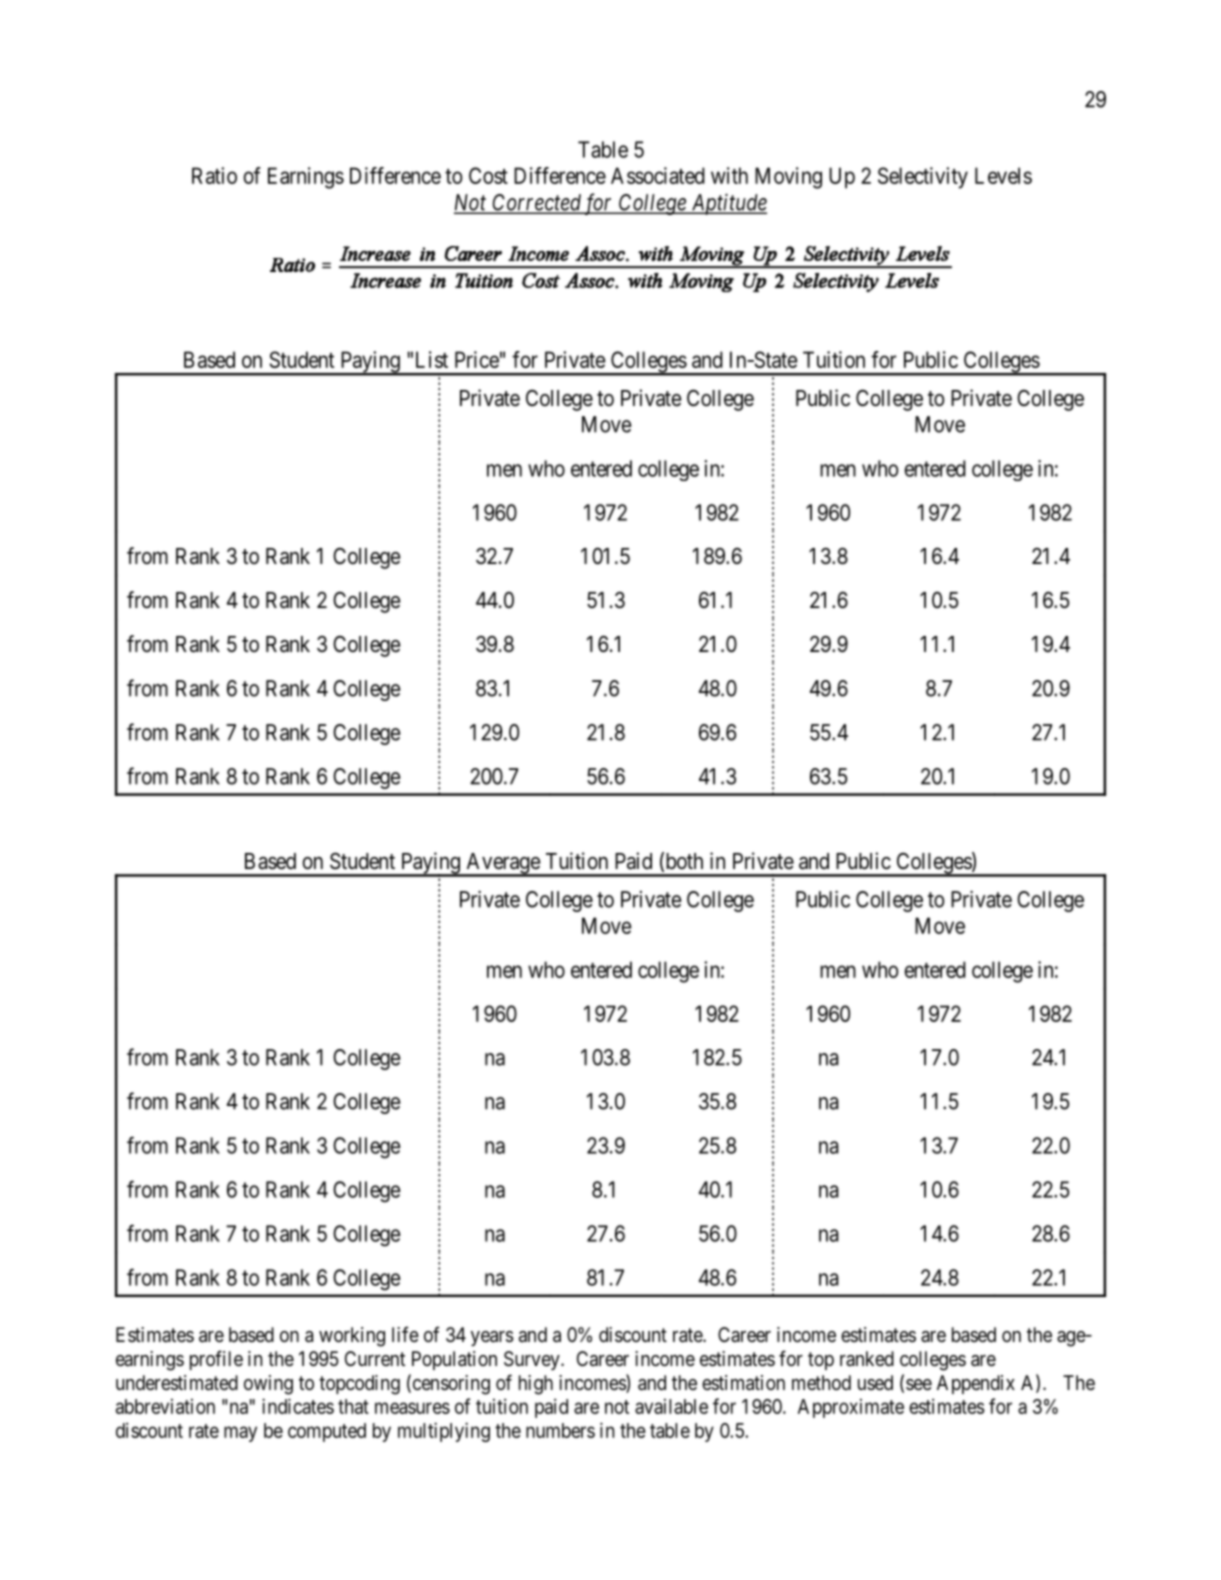 Image resolution: width=1221 pixels, height=1580 pixels. What do you see at coordinates (536, 1385) in the screenshot?
I see `high` at bounding box center [536, 1385].
